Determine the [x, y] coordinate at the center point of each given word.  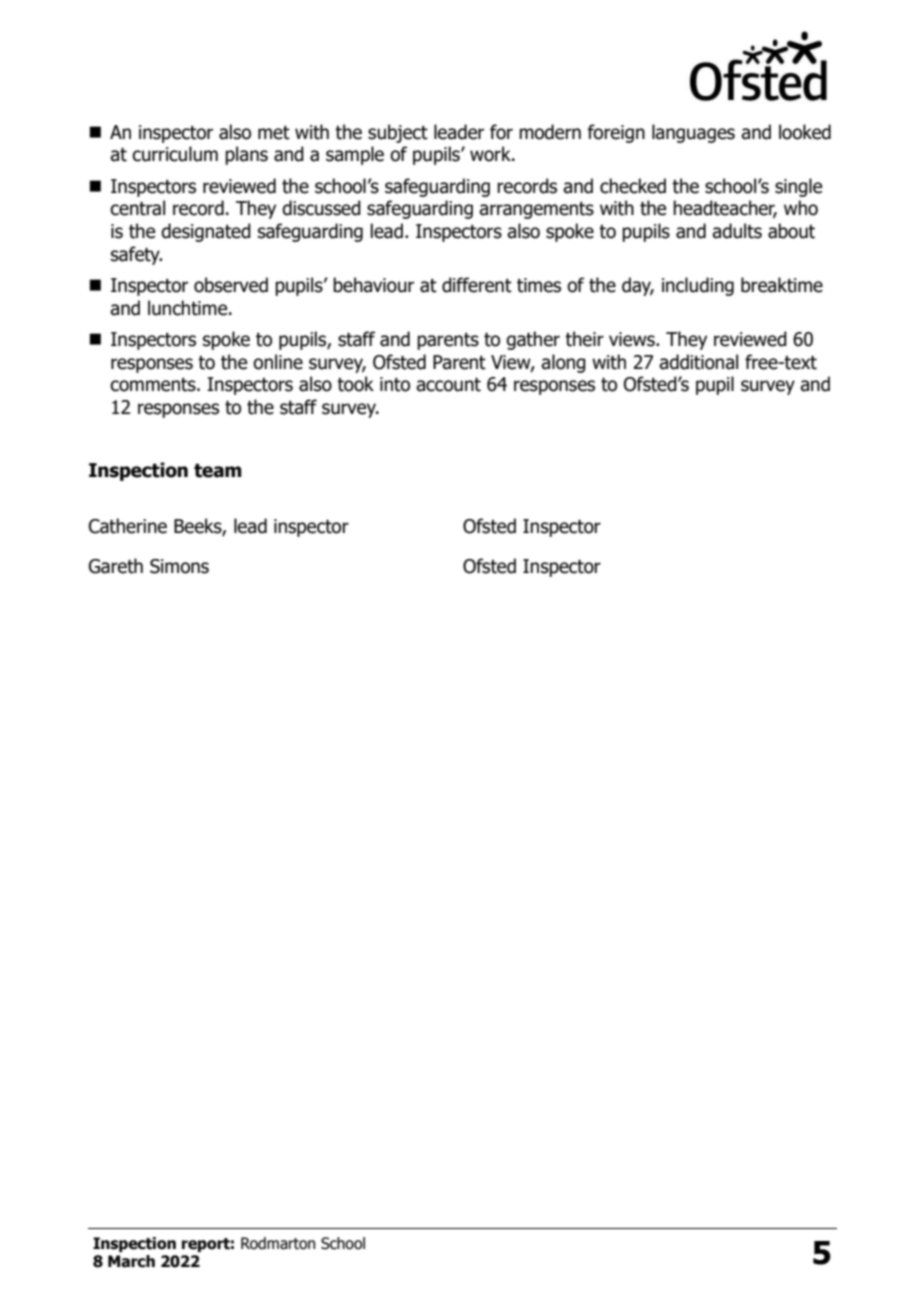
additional [698, 362]
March [131, 1261]
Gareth [116, 566]
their [584, 339]
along [563, 363]
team [217, 470]
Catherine [128, 526]
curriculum [175, 154]
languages [693, 133]
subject [398, 133]
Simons [179, 566]
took [355, 384]
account [448, 384]
